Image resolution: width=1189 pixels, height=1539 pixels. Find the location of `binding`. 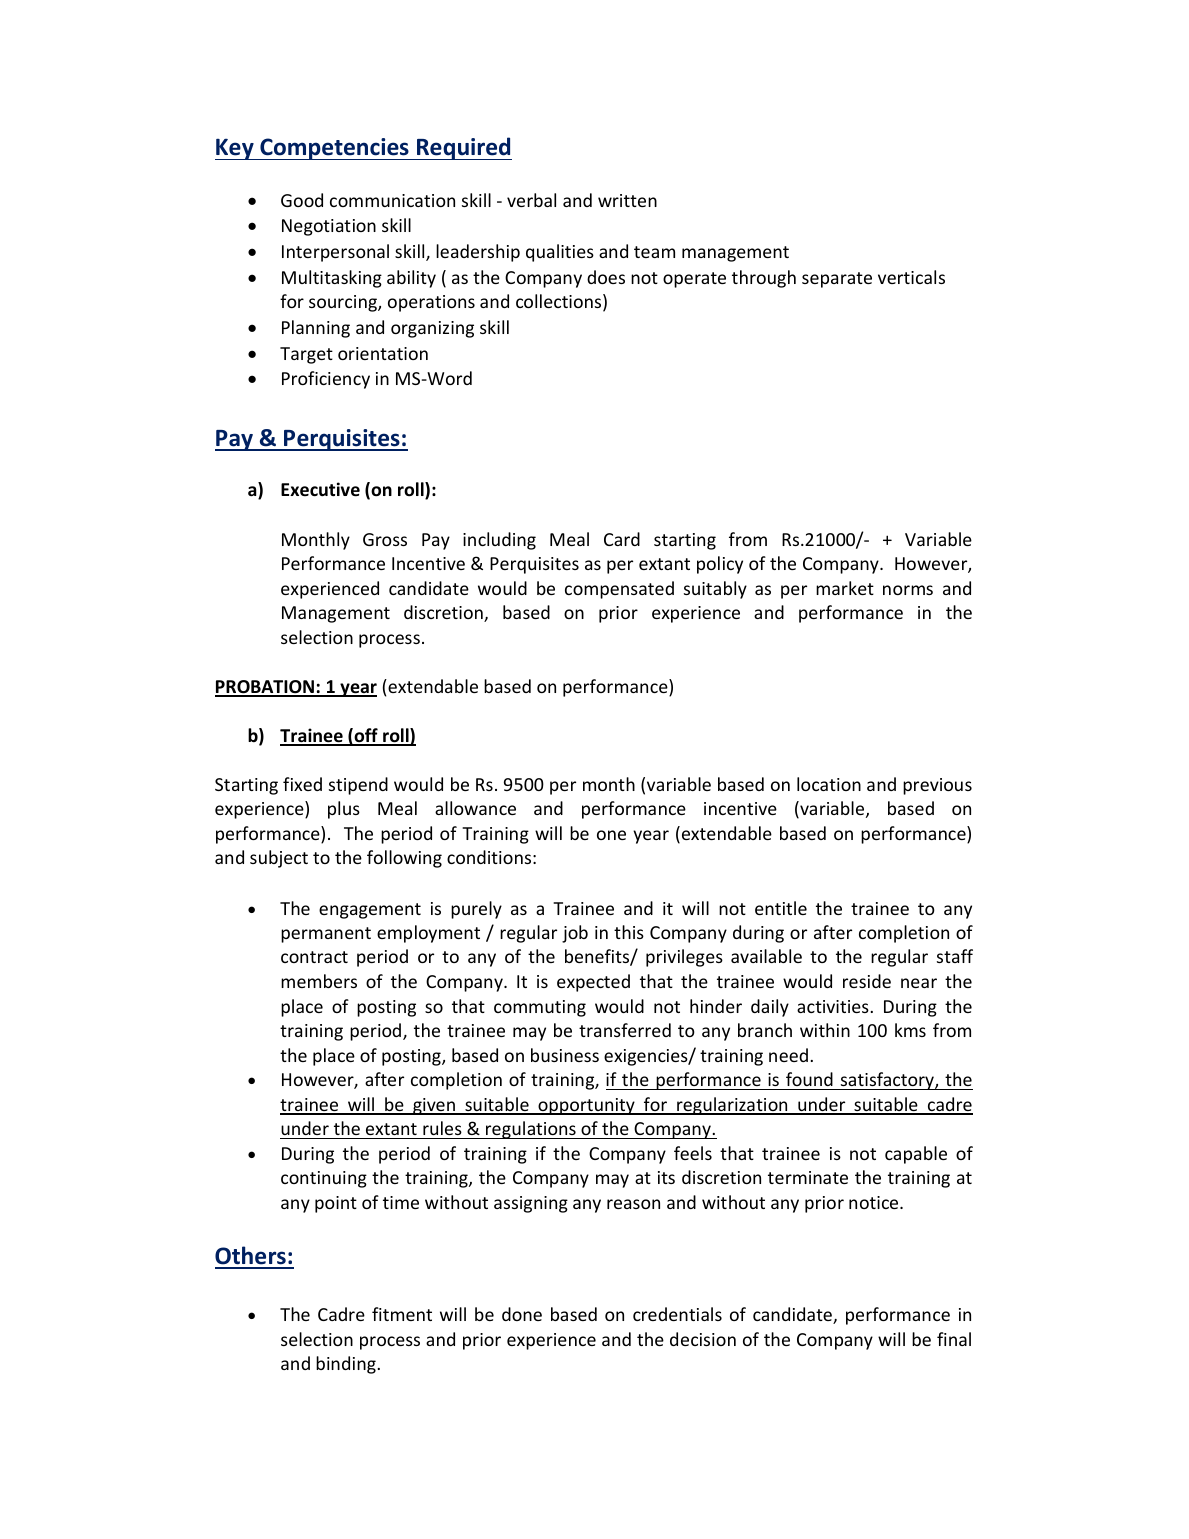

binding is located at coordinates (346, 1365).
